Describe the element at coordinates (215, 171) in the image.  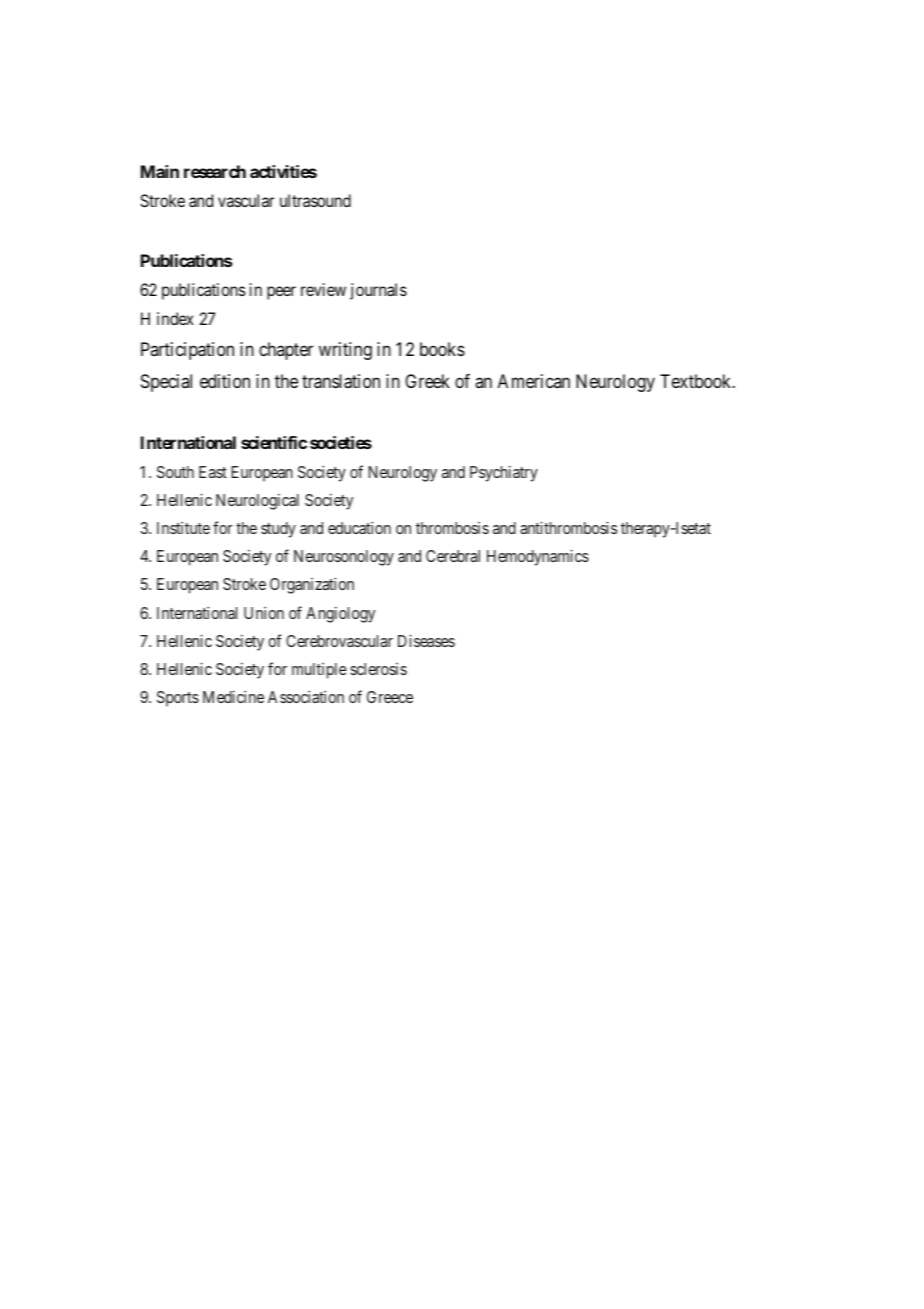
I see `research` at that location.
